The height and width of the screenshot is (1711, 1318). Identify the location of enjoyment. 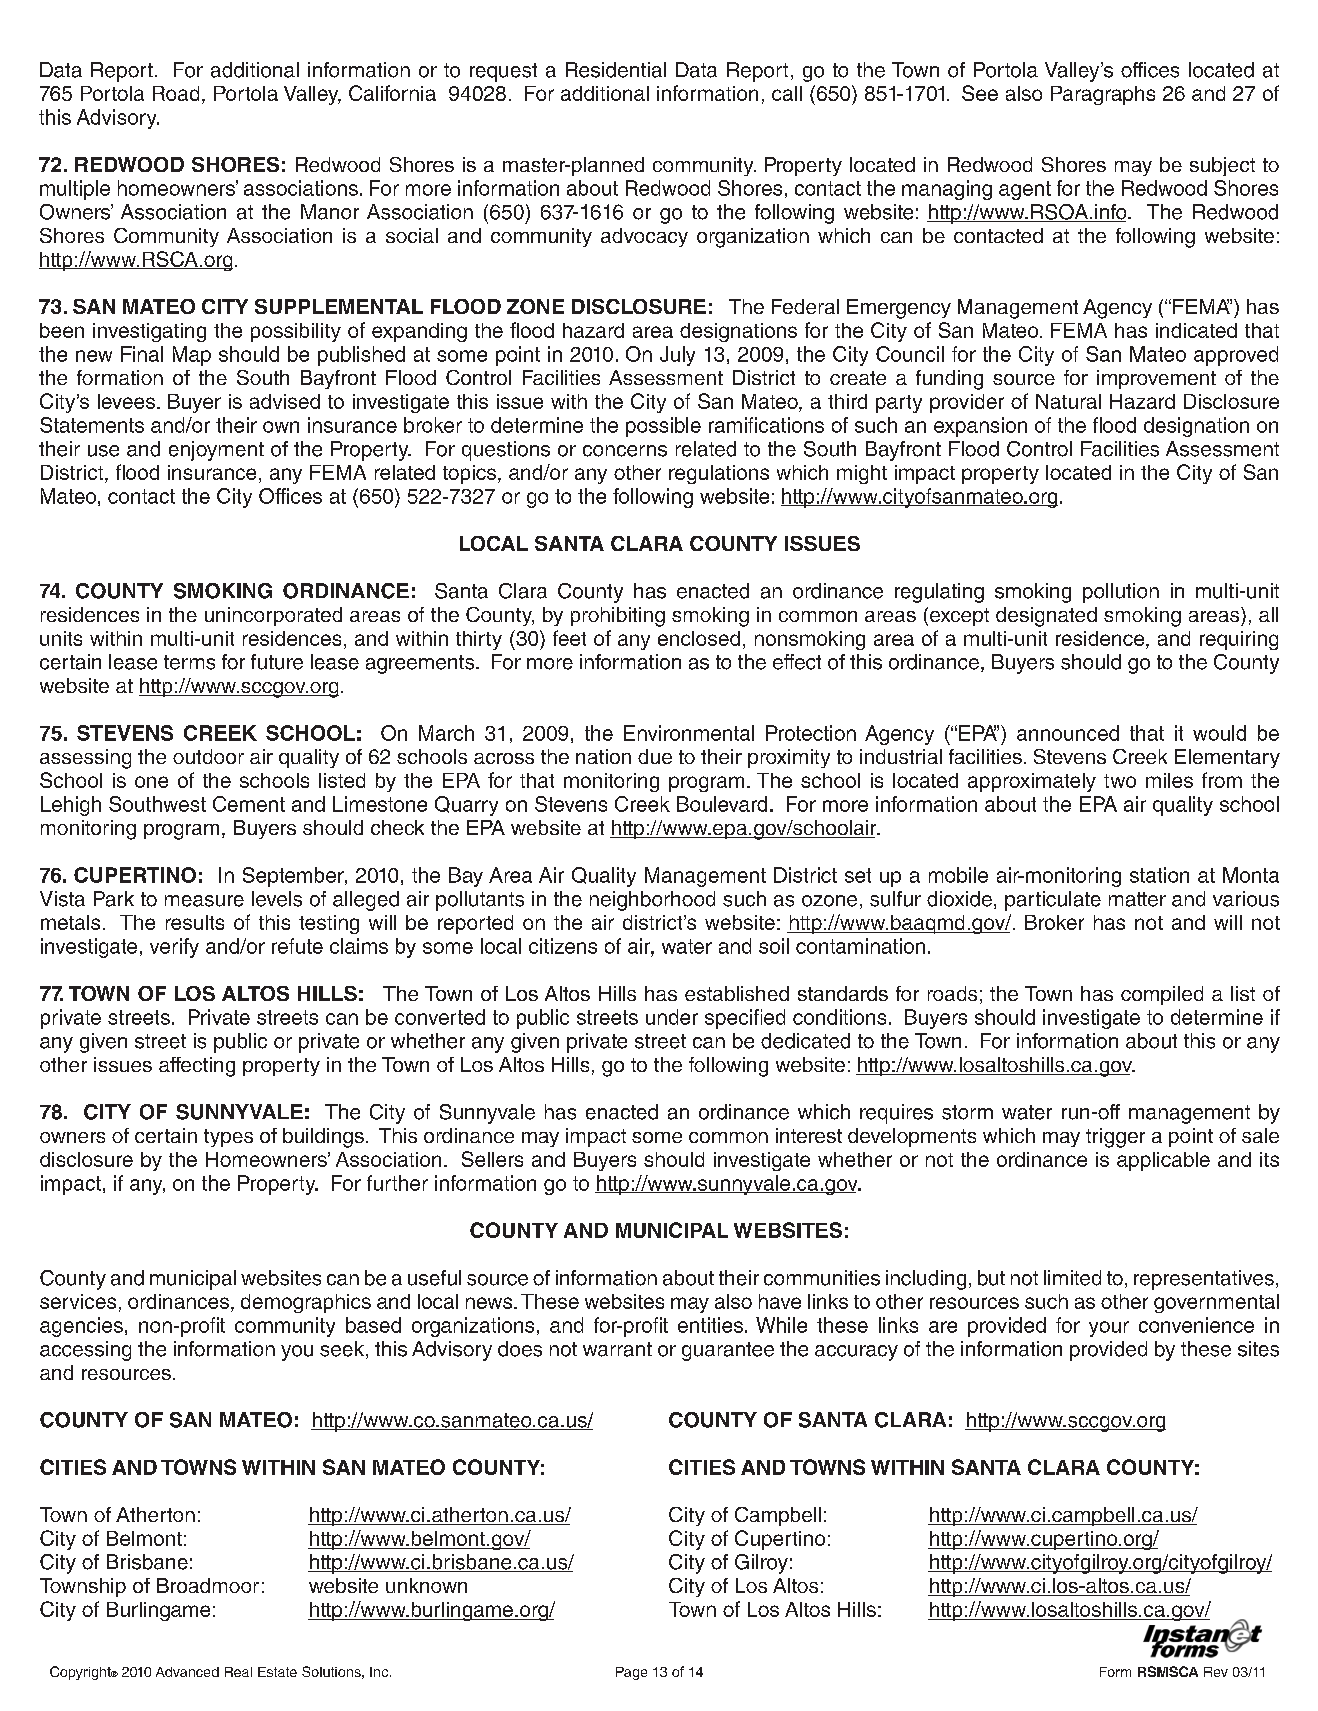
(216, 451).
